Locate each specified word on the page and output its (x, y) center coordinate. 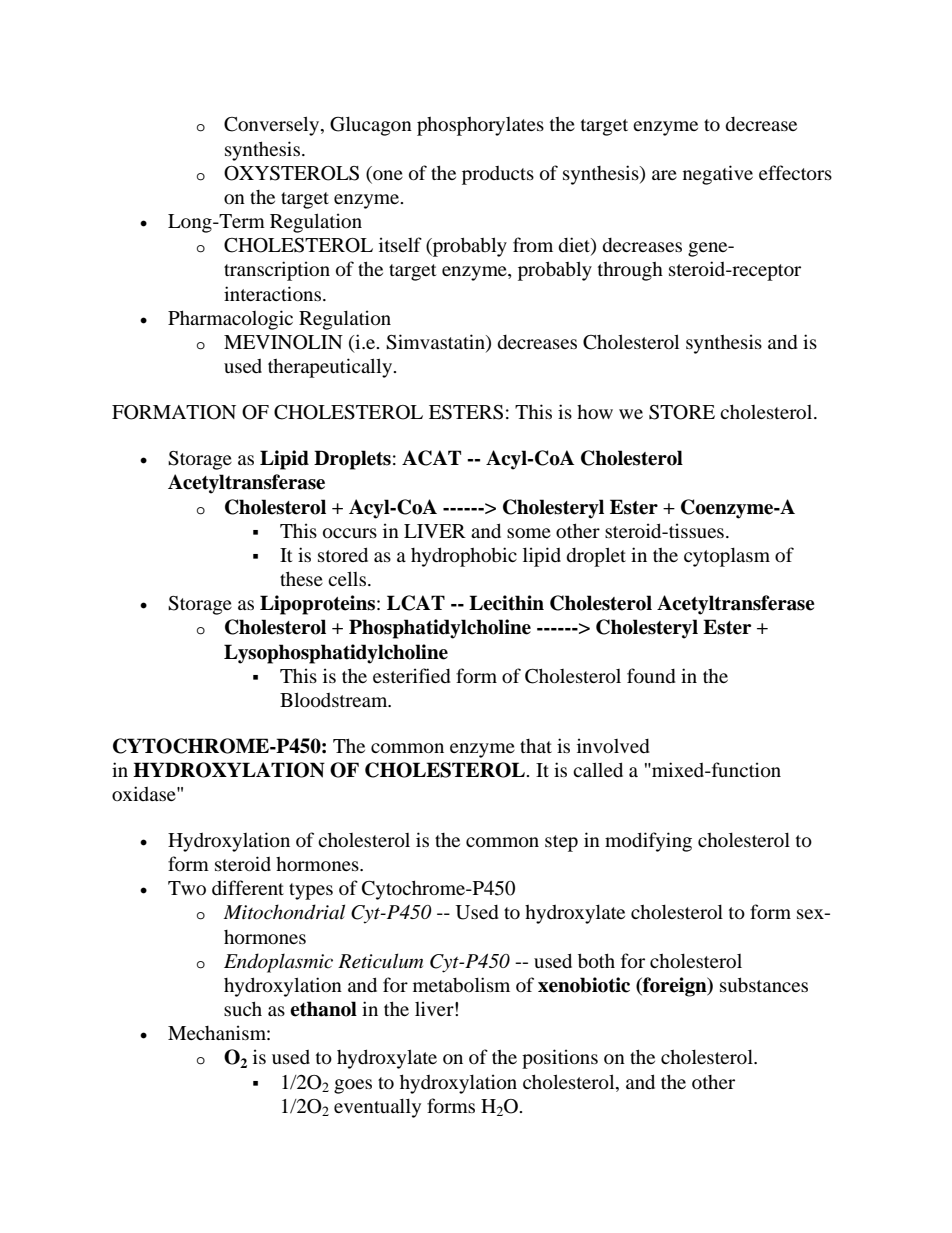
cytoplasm (727, 557)
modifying (648, 842)
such (243, 1008)
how (595, 412)
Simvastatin (436, 343)
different (248, 887)
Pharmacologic (230, 320)
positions (560, 1059)
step (561, 843)
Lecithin (506, 603)
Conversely (273, 126)
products (498, 175)
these (301, 578)
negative (718, 175)
